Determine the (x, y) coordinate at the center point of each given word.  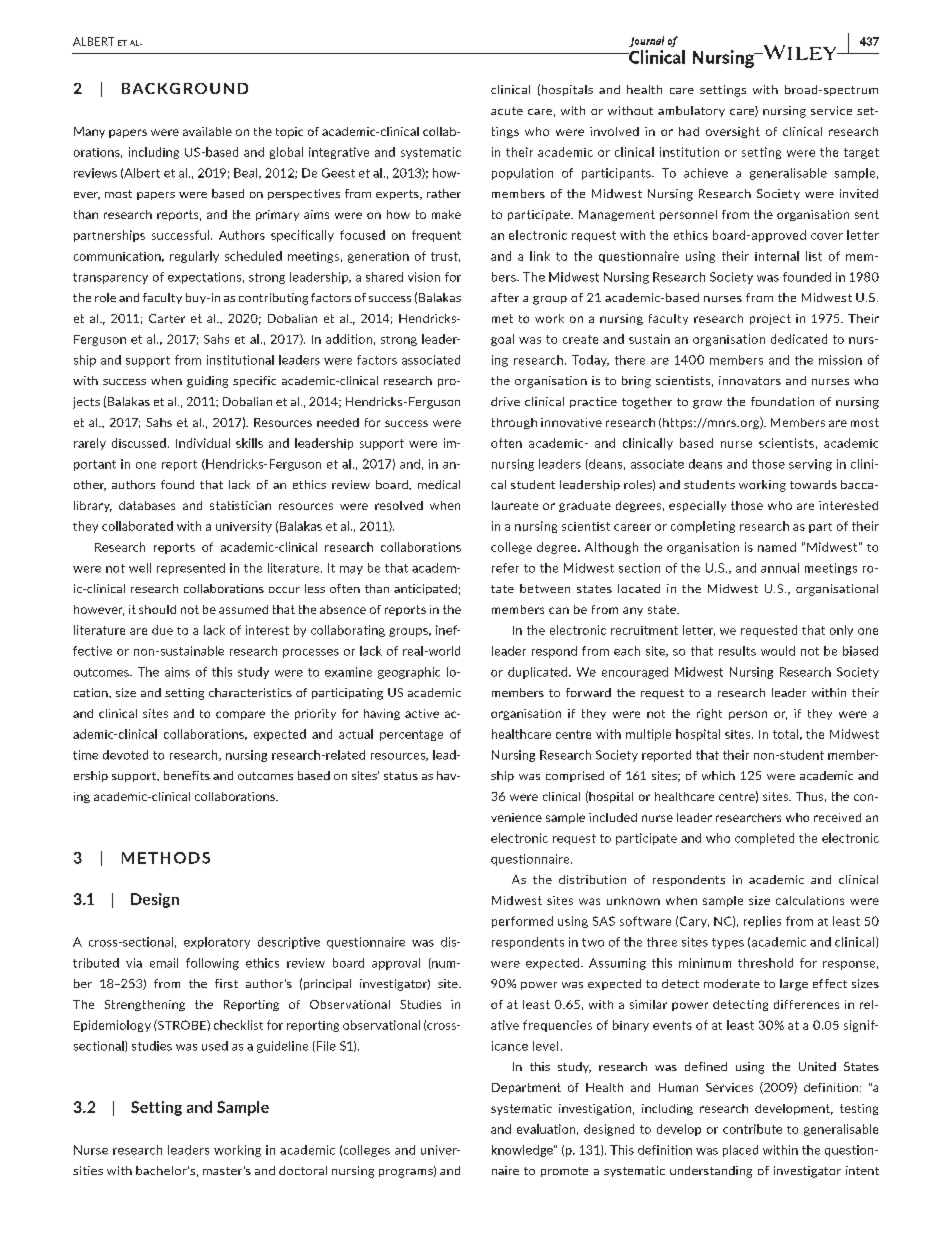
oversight (733, 132)
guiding (207, 382)
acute (507, 111)
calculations (810, 900)
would (778, 651)
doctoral (303, 1170)
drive (505, 401)
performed (522, 922)
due (162, 630)
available (207, 131)
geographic (409, 673)
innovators (750, 380)
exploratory (217, 943)
